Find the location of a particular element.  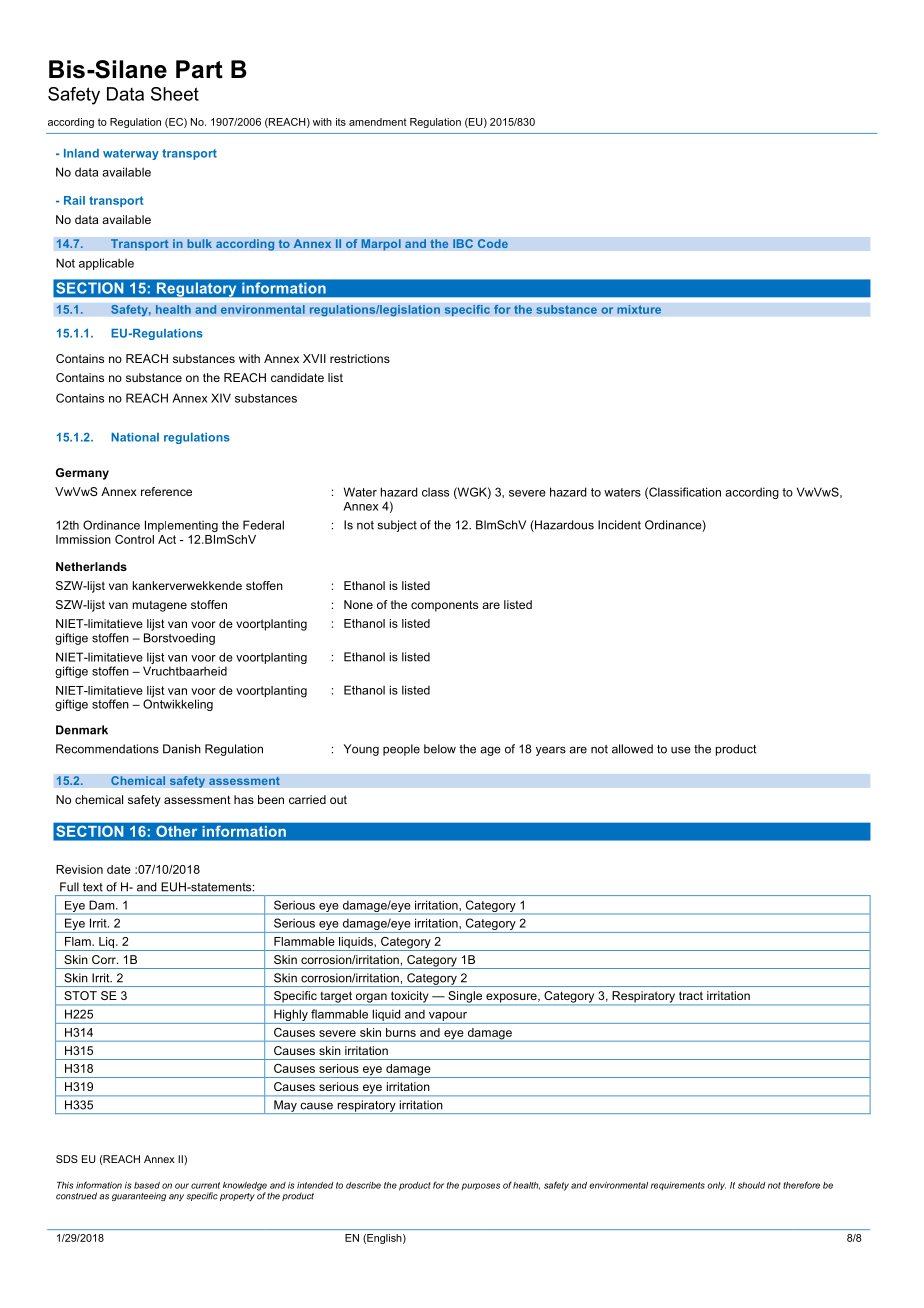

Netherlands is located at coordinates (91, 566).
